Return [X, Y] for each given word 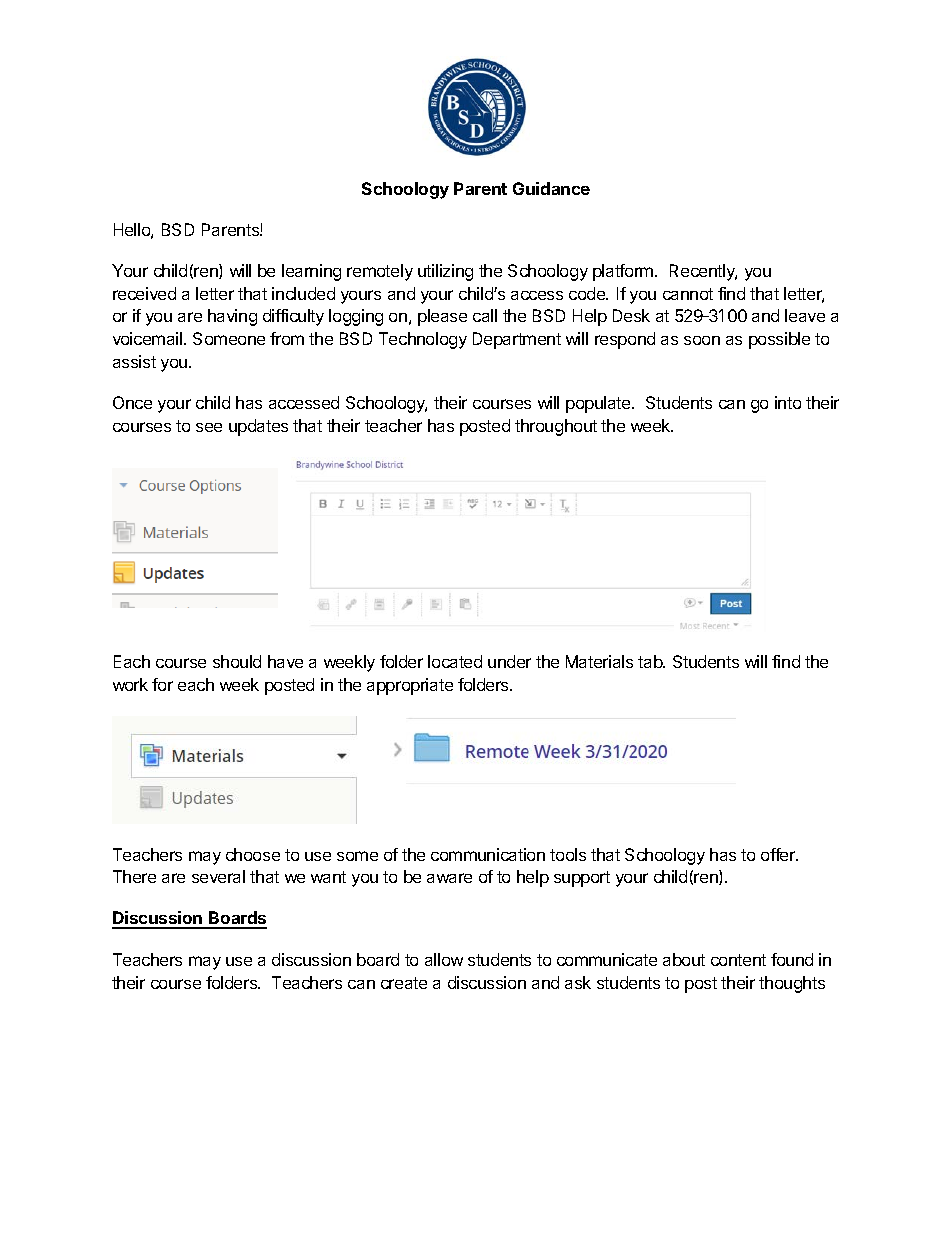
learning [311, 272]
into [788, 402]
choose [253, 854]
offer [779, 854]
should [237, 661]
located [455, 661]
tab [651, 661]
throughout [556, 427]
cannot [688, 294]
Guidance [551, 188]
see [209, 427]
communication [488, 854]
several [218, 876]
